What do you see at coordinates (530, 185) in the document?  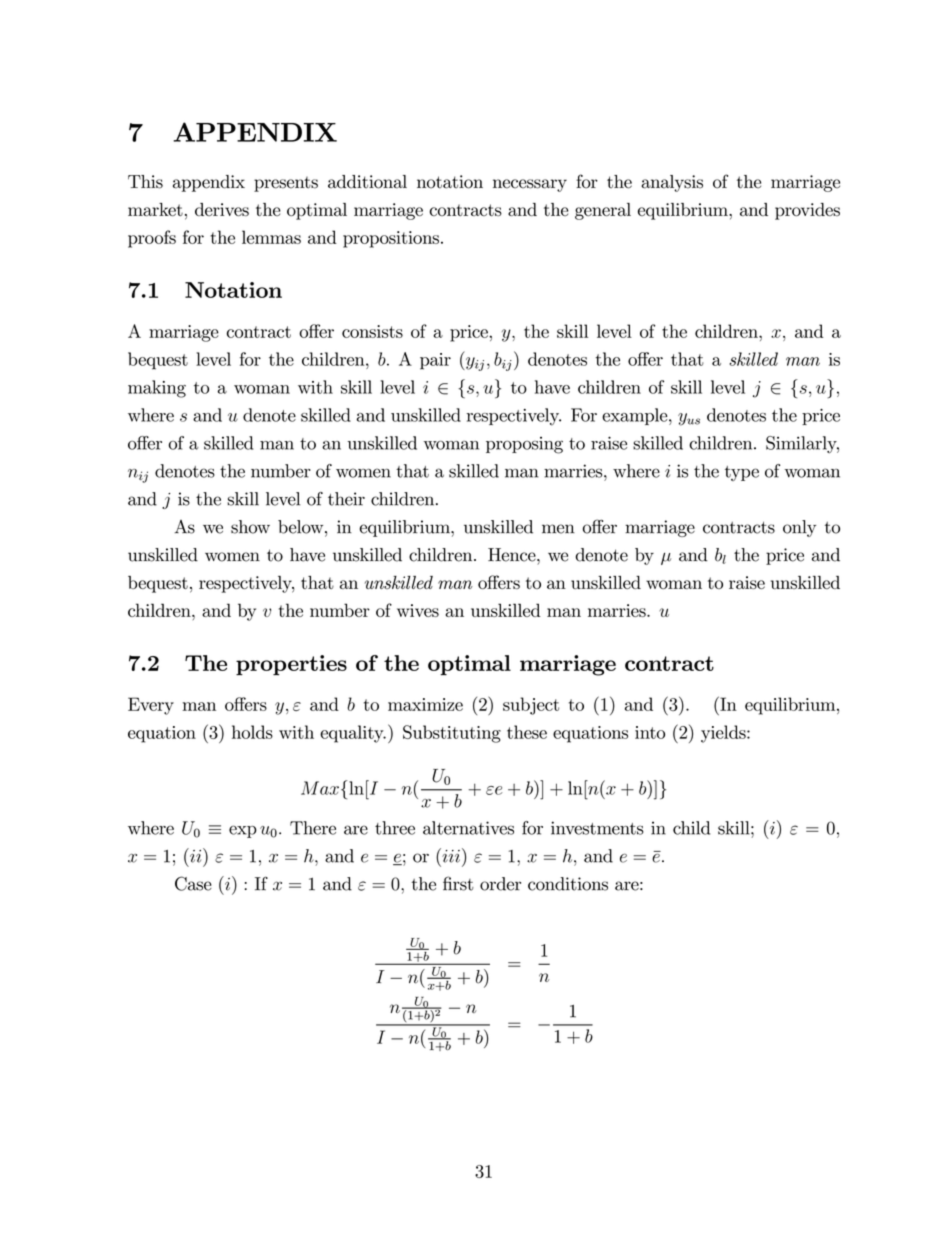 I see `necessary` at bounding box center [530, 185].
